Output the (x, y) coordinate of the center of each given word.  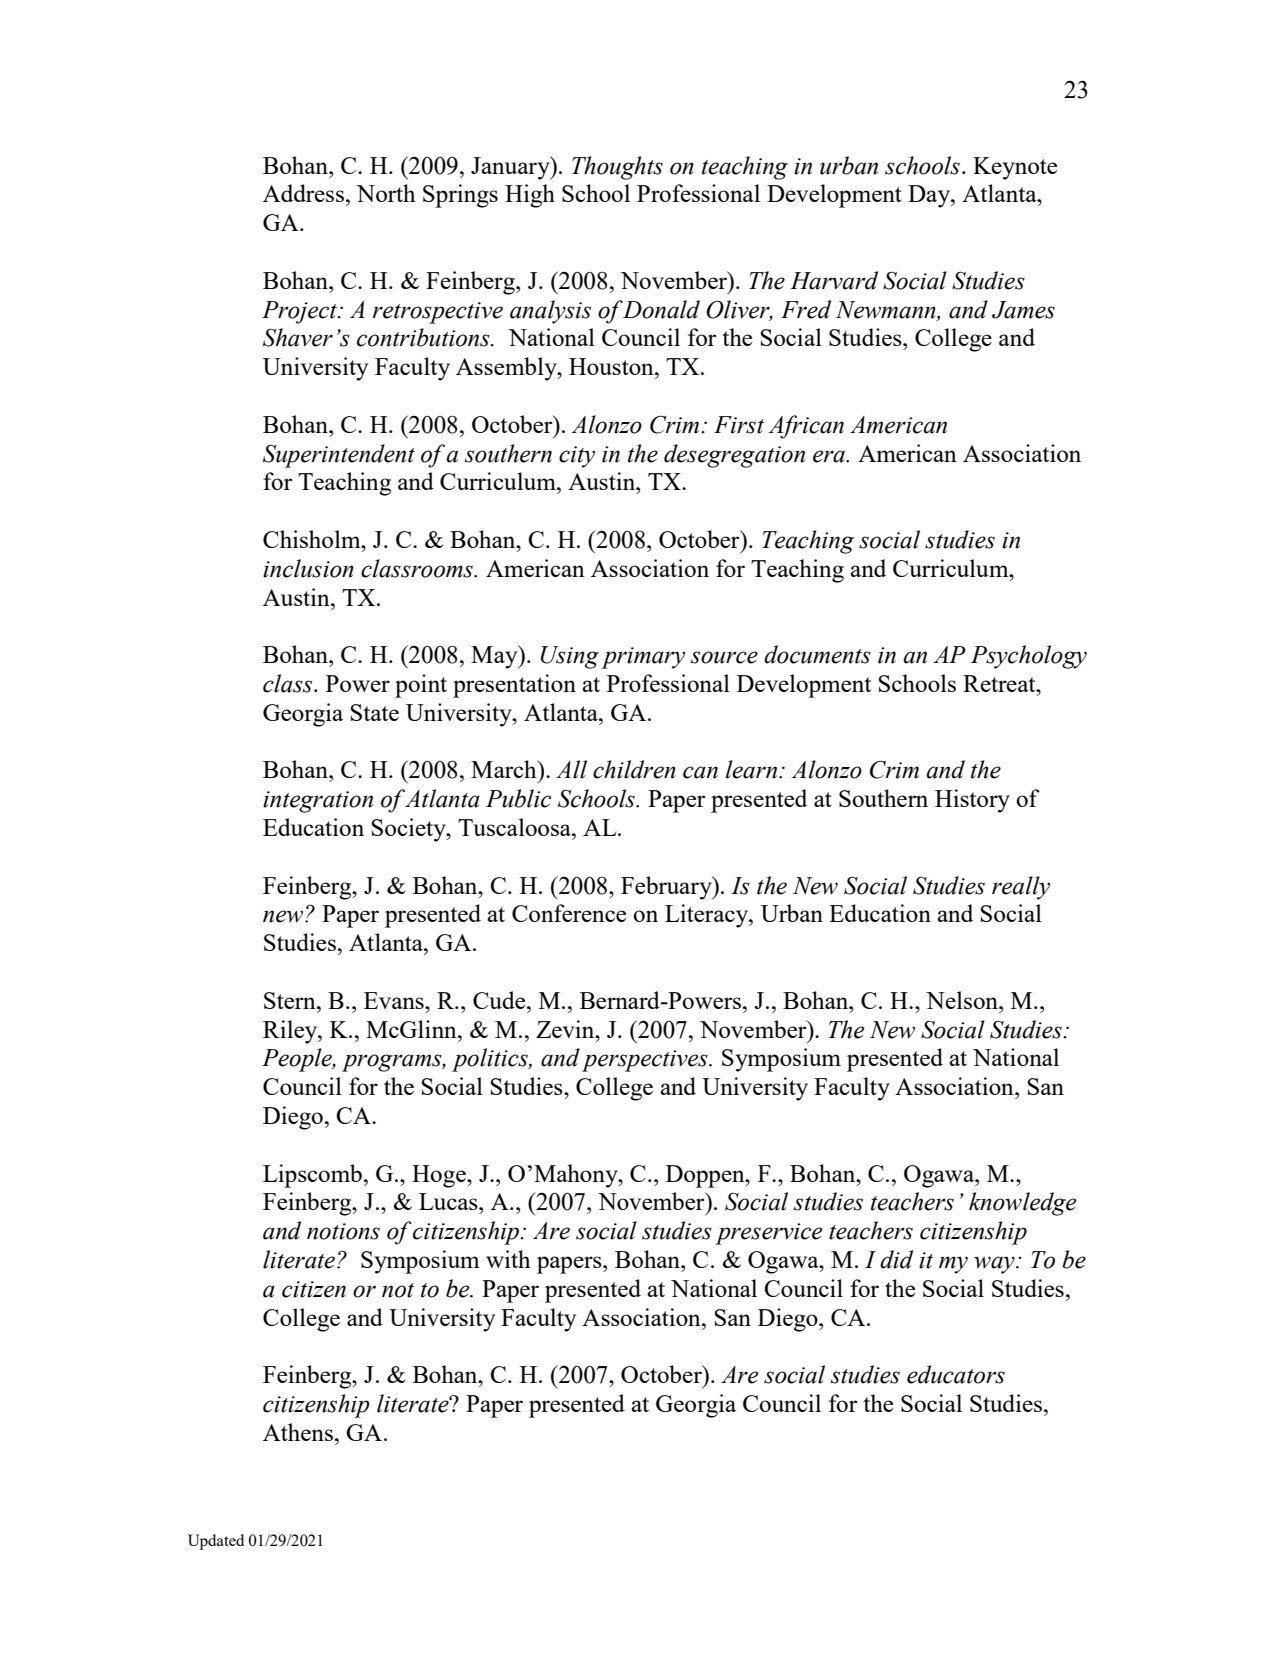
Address (303, 193)
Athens (298, 1432)
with (508, 1259)
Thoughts (617, 168)
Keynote (1015, 168)
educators (956, 1374)
